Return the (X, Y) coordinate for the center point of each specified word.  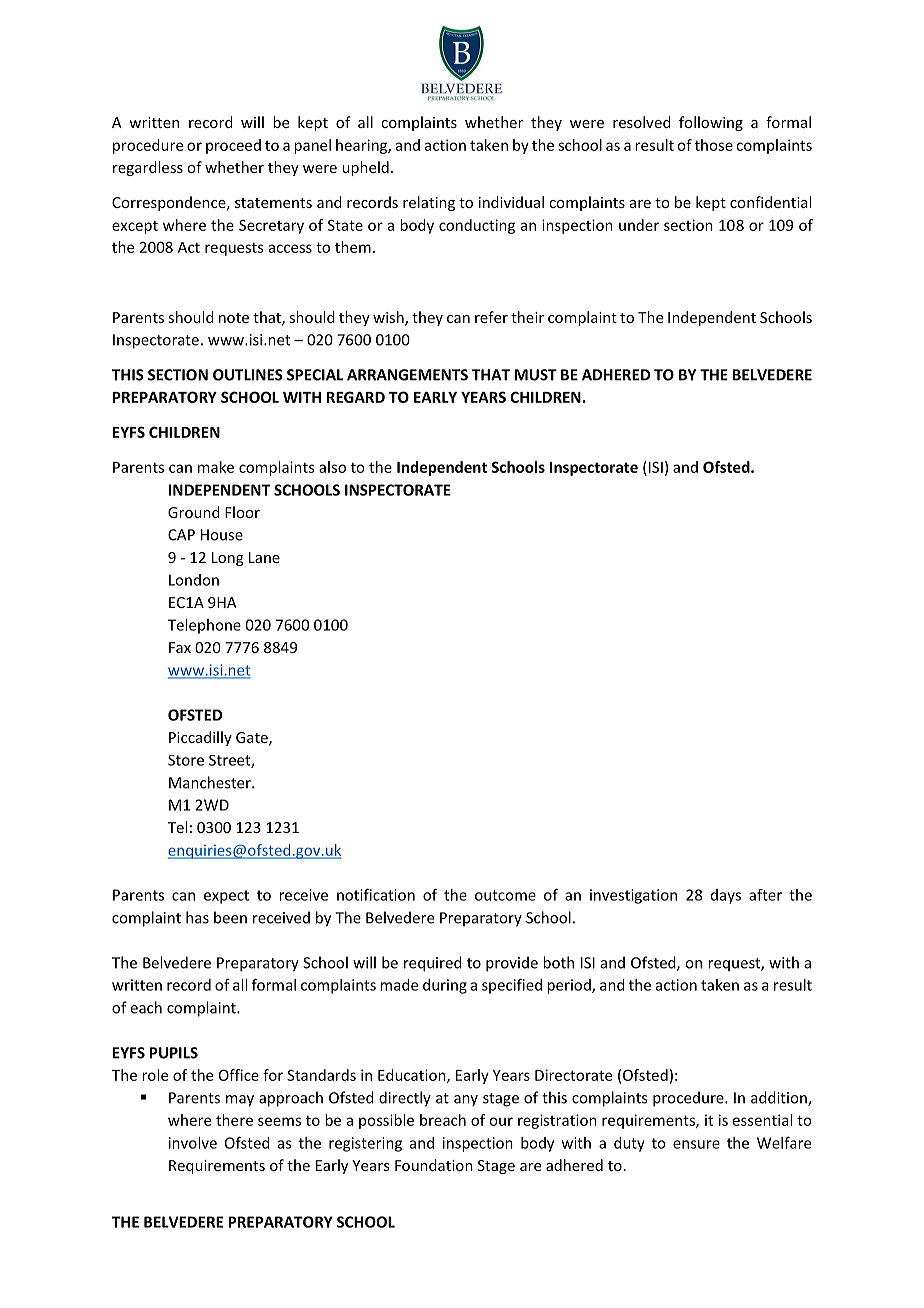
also (332, 467)
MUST (536, 375)
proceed (233, 146)
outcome (505, 895)
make (216, 467)
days (726, 896)
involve (193, 1143)
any (466, 1101)
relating (429, 203)
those (714, 145)
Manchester (211, 782)
